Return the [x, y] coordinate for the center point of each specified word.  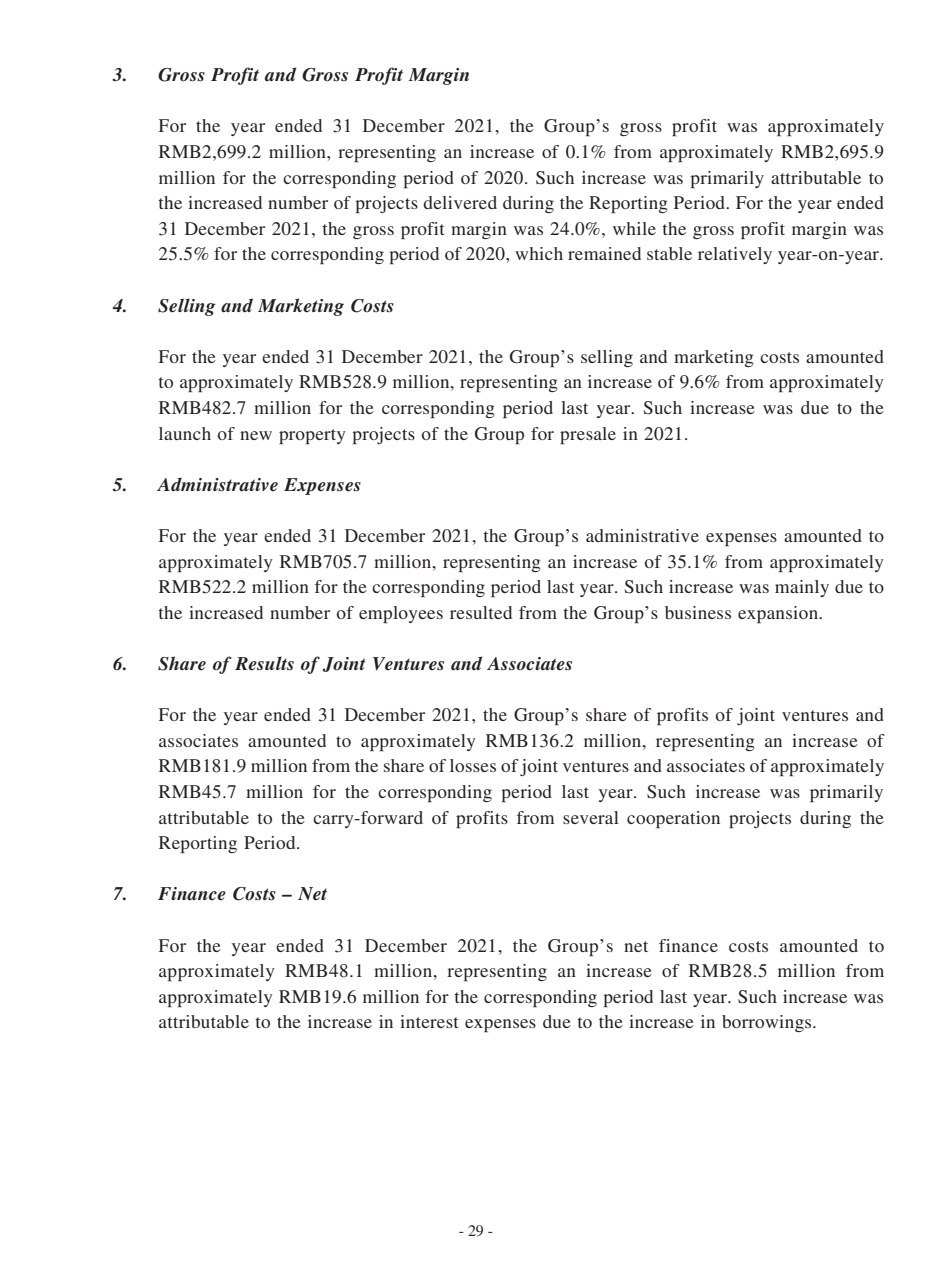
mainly [802, 588]
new [256, 435]
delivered [460, 202]
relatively [735, 255]
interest [429, 1021]
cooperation [673, 819]
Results [264, 663]
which [539, 253]
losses [473, 765]
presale [588, 435]
